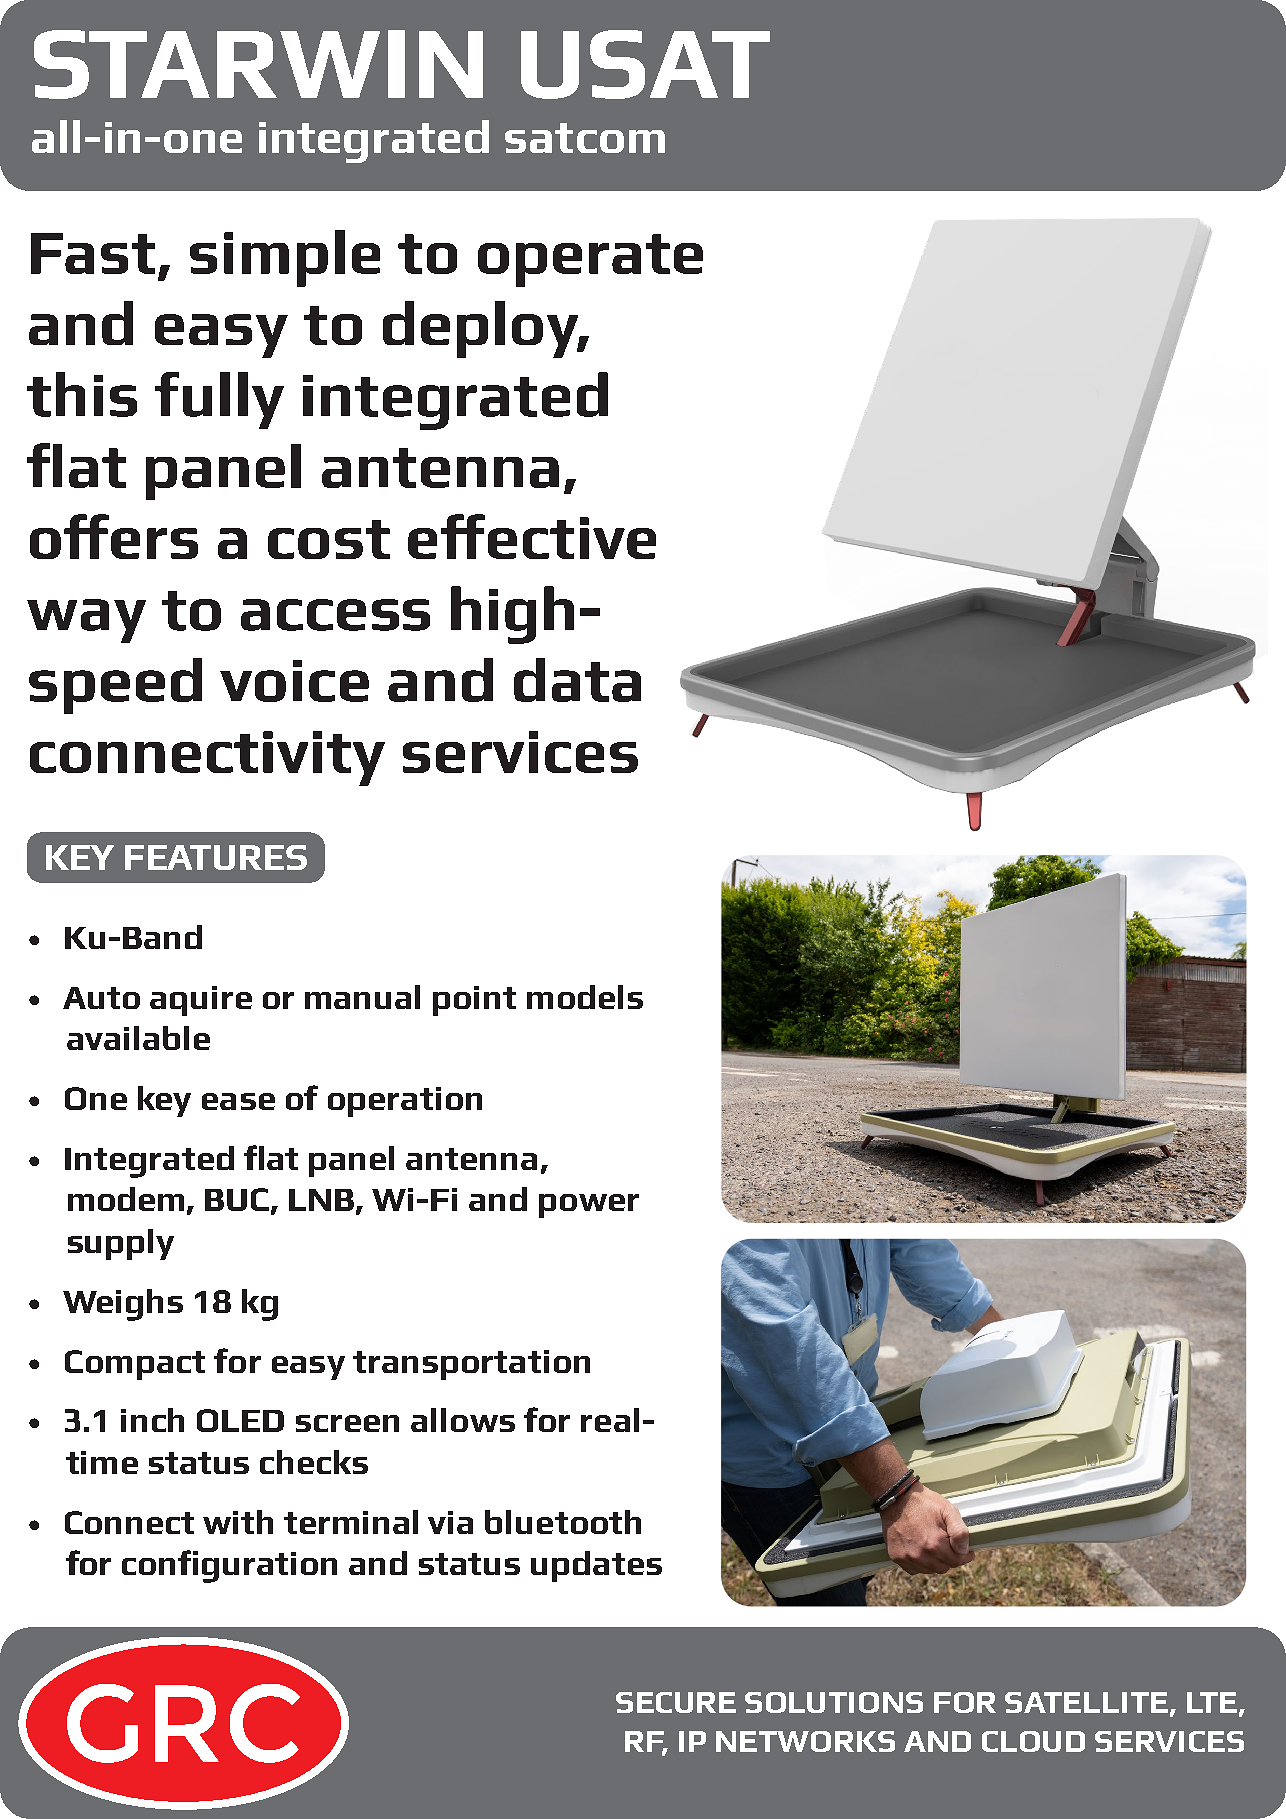 The width and height of the image is (1286, 1819). What do you see at coordinates (285, 258) in the image?
I see `simple` at bounding box center [285, 258].
